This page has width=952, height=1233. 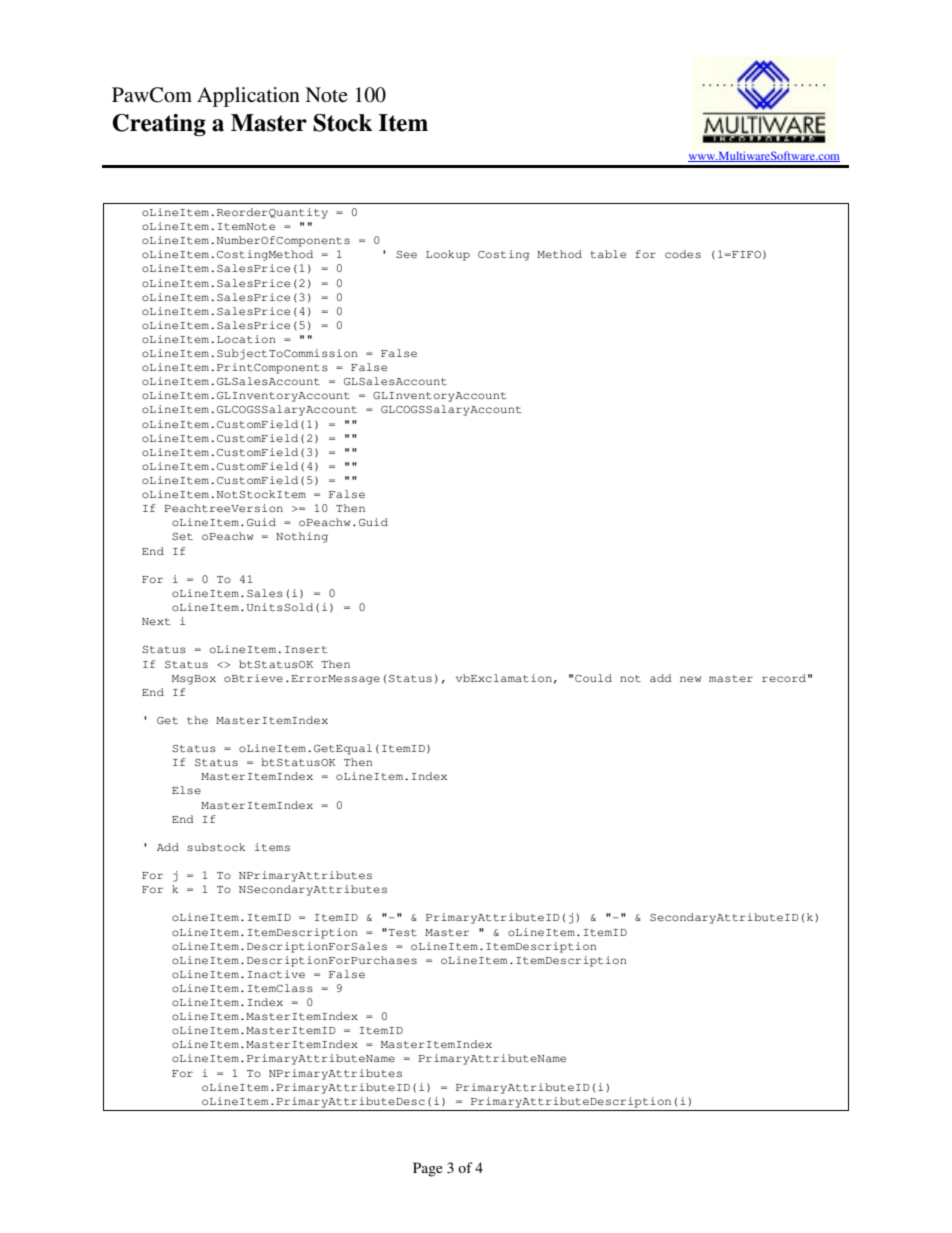 What do you see at coordinates (159, 125) in the page?
I see `Creating` at bounding box center [159, 125].
